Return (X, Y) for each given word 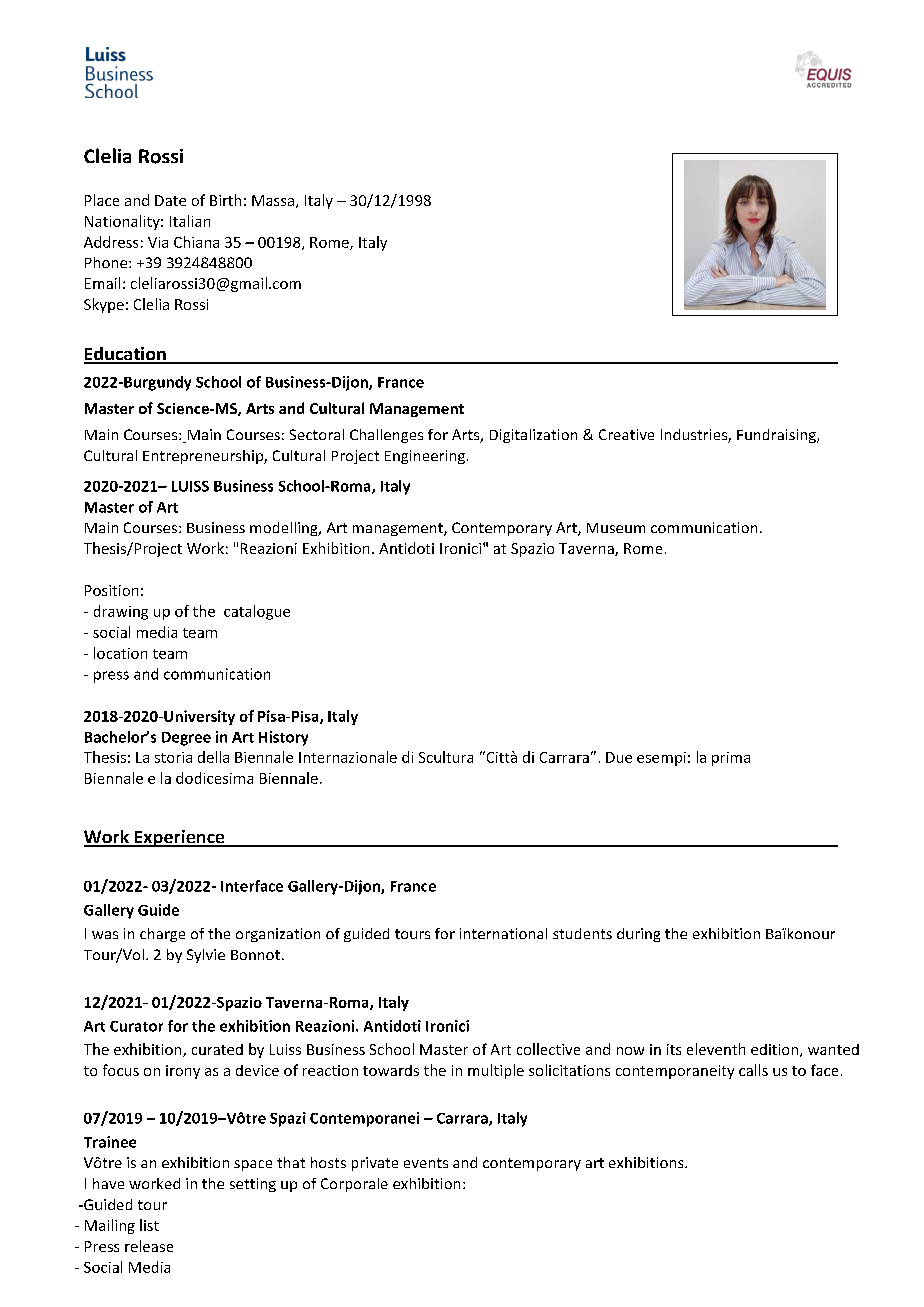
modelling (285, 529)
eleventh (716, 1049)
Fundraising (777, 436)
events (426, 1163)
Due (619, 757)
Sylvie (206, 956)
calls (753, 1070)
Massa (273, 200)
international (503, 933)
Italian (190, 221)
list (149, 1225)
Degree (186, 739)
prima (731, 759)
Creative (626, 434)
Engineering (425, 457)
